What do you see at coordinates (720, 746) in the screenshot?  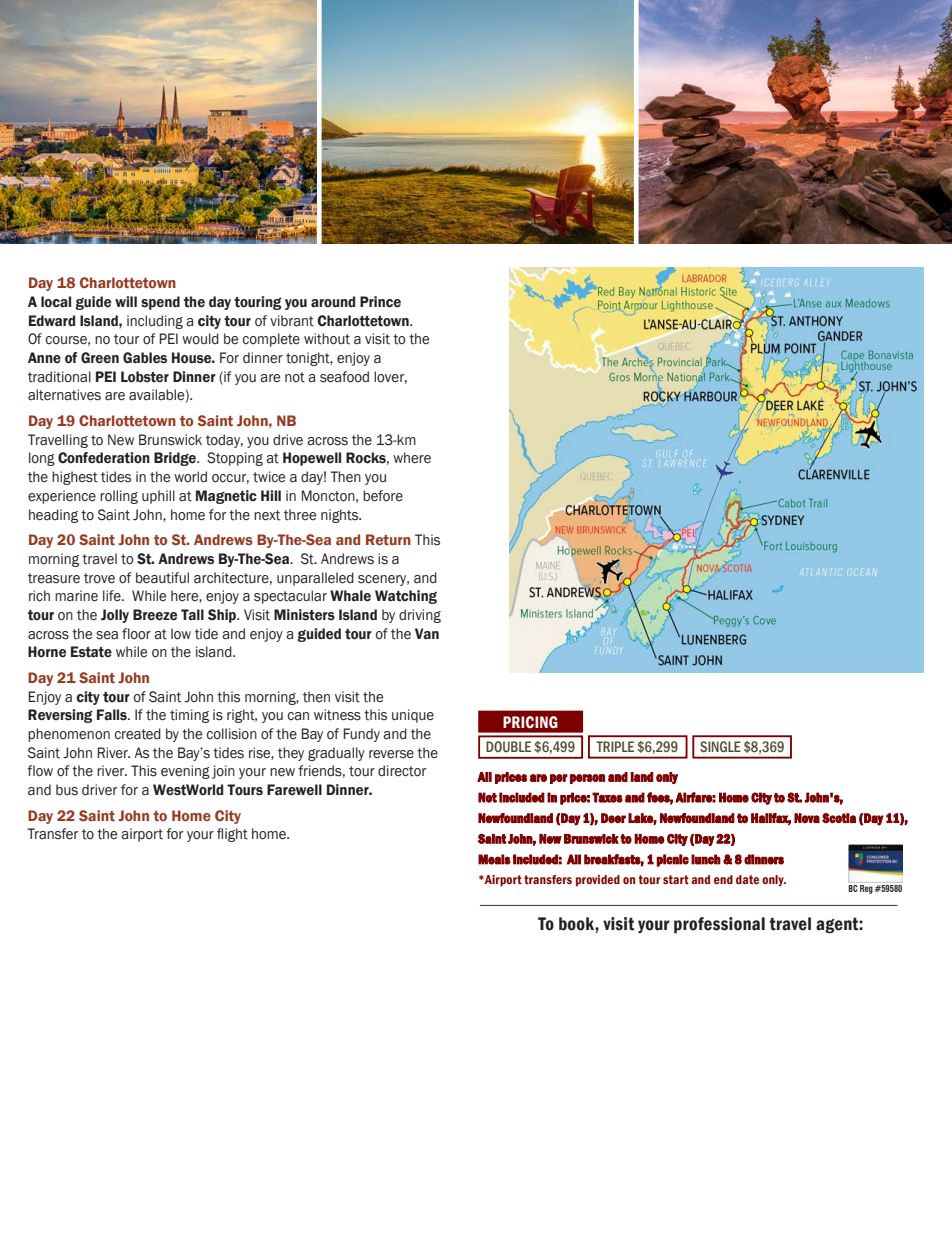 I see `SINGLE` at bounding box center [720, 746].
